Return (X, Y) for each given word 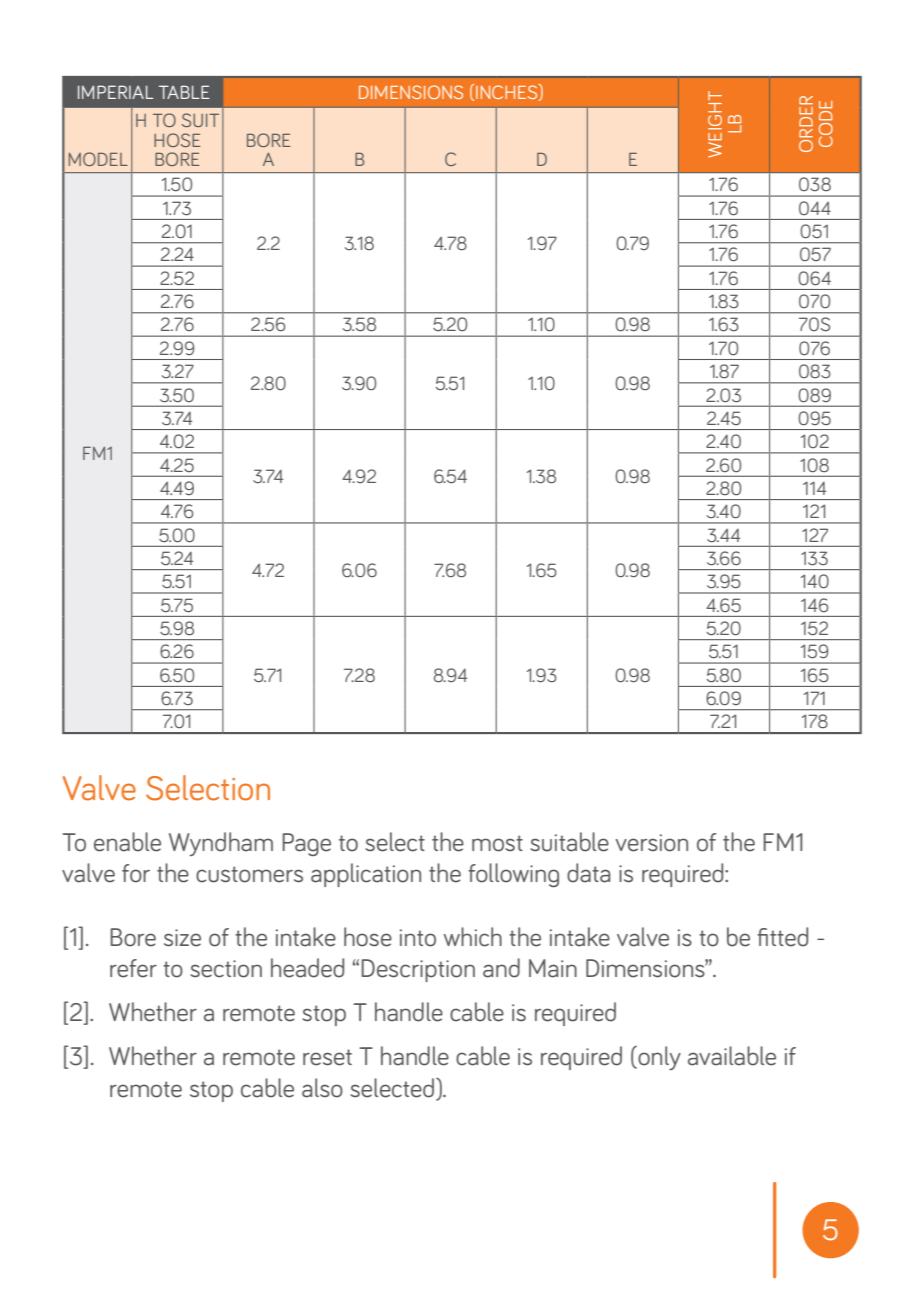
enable (127, 842)
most (497, 843)
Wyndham (221, 844)
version (652, 843)
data (588, 873)
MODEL (98, 159)
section (226, 969)
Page (306, 844)
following (513, 875)
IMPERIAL (115, 92)
